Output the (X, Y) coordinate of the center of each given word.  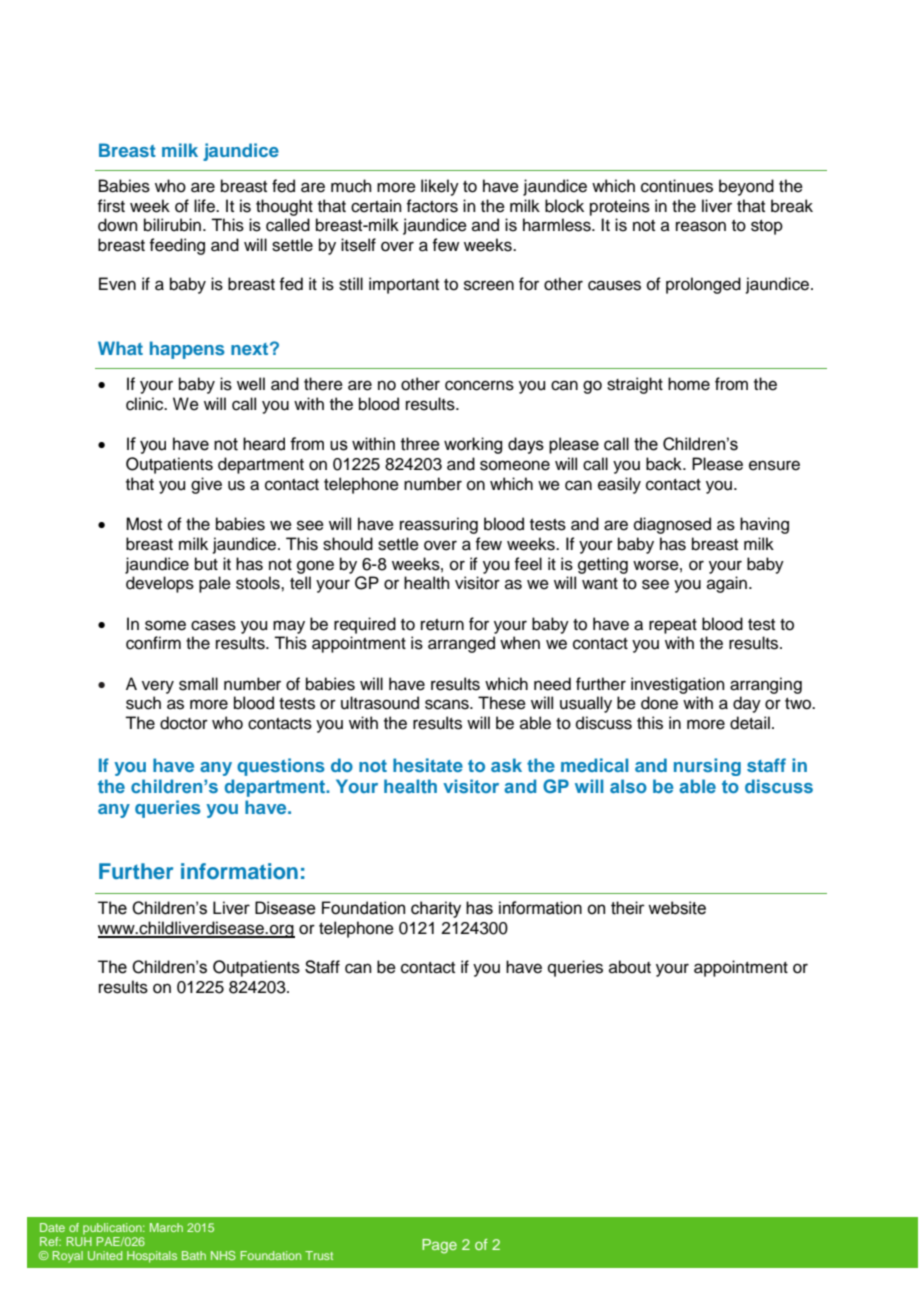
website (677, 908)
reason (701, 226)
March (166, 1227)
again (727, 584)
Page (439, 1246)
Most (144, 524)
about (630, 967)
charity (436, 909)
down (118, 225)
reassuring (439, 525)
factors (432, 206)
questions (281, 767)
